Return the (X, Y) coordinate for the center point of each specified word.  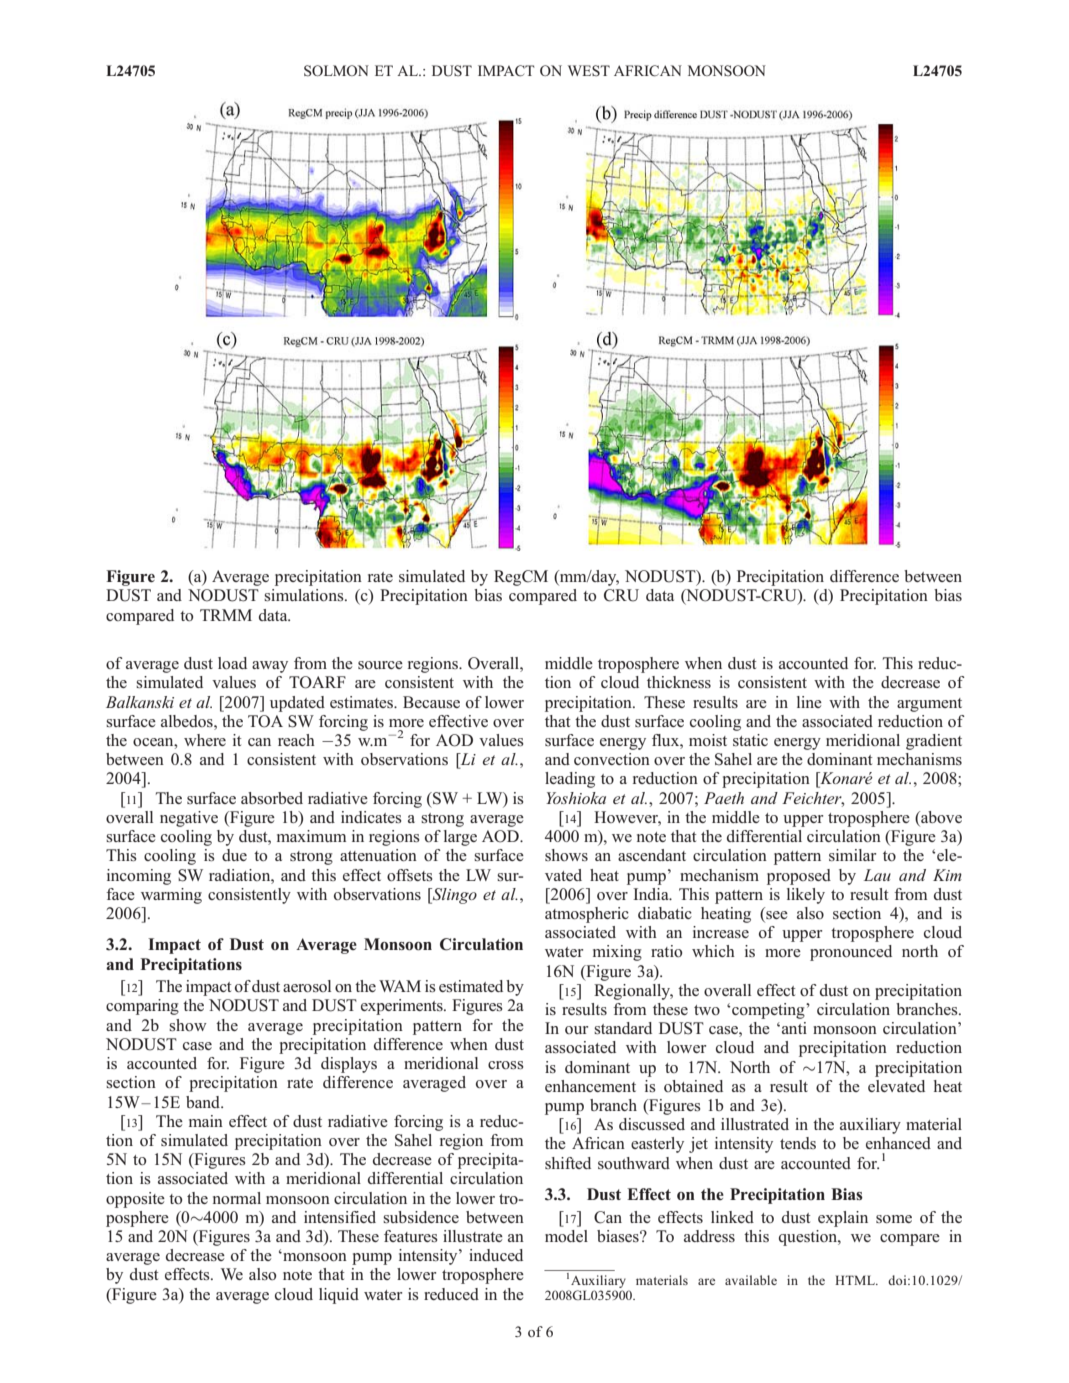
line (809, 702)
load (232, 663)
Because (431, 702)
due (234, 855)
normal (237, 1198)
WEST (589, 70)
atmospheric (587, 915)
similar (852, 855)
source (380, 665)
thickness (679, 682)
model (566, 1236)
